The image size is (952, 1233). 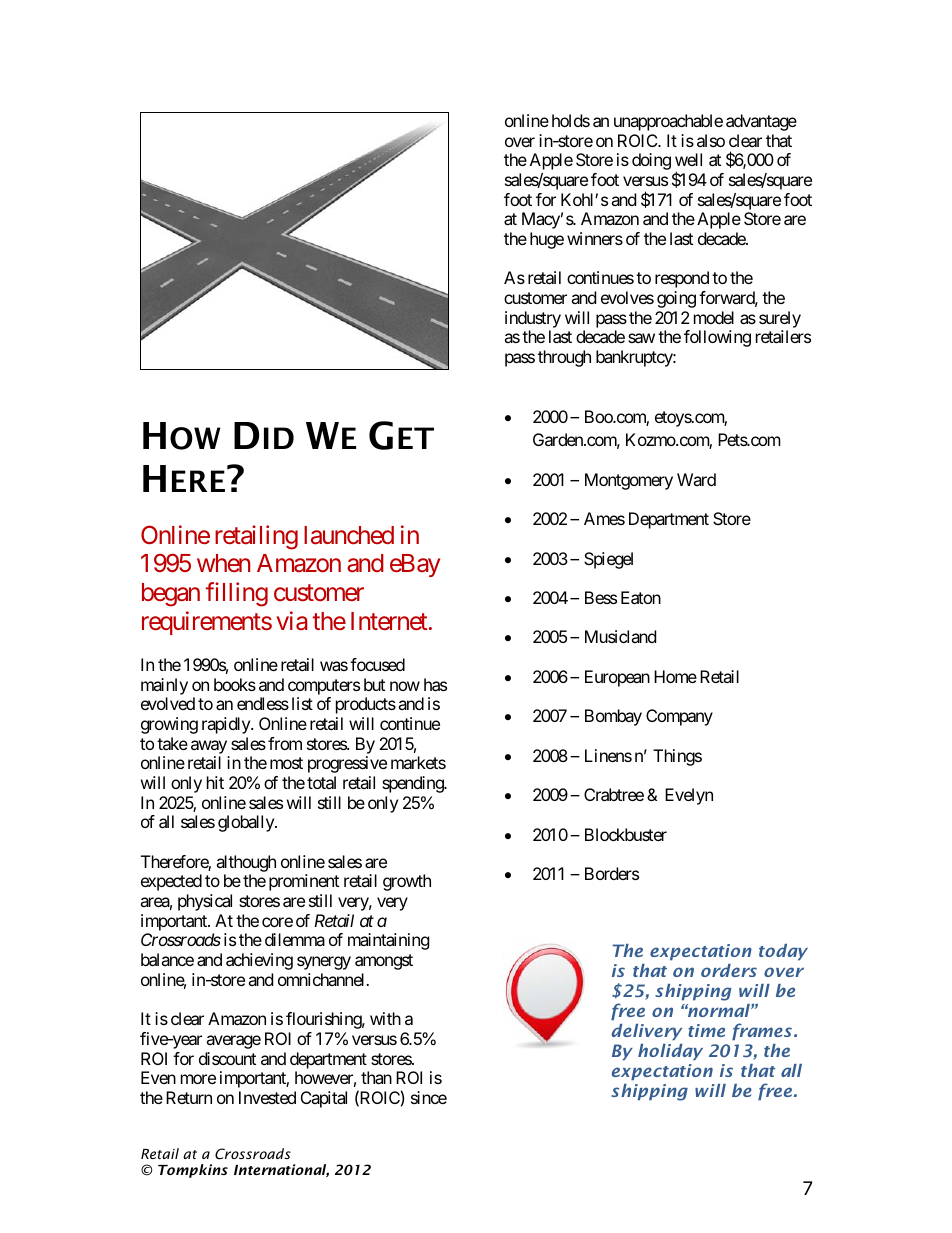 What do you see at coordinates (227, 725) in the page?
I see `rapidly` at bounding box center [227, 725].
